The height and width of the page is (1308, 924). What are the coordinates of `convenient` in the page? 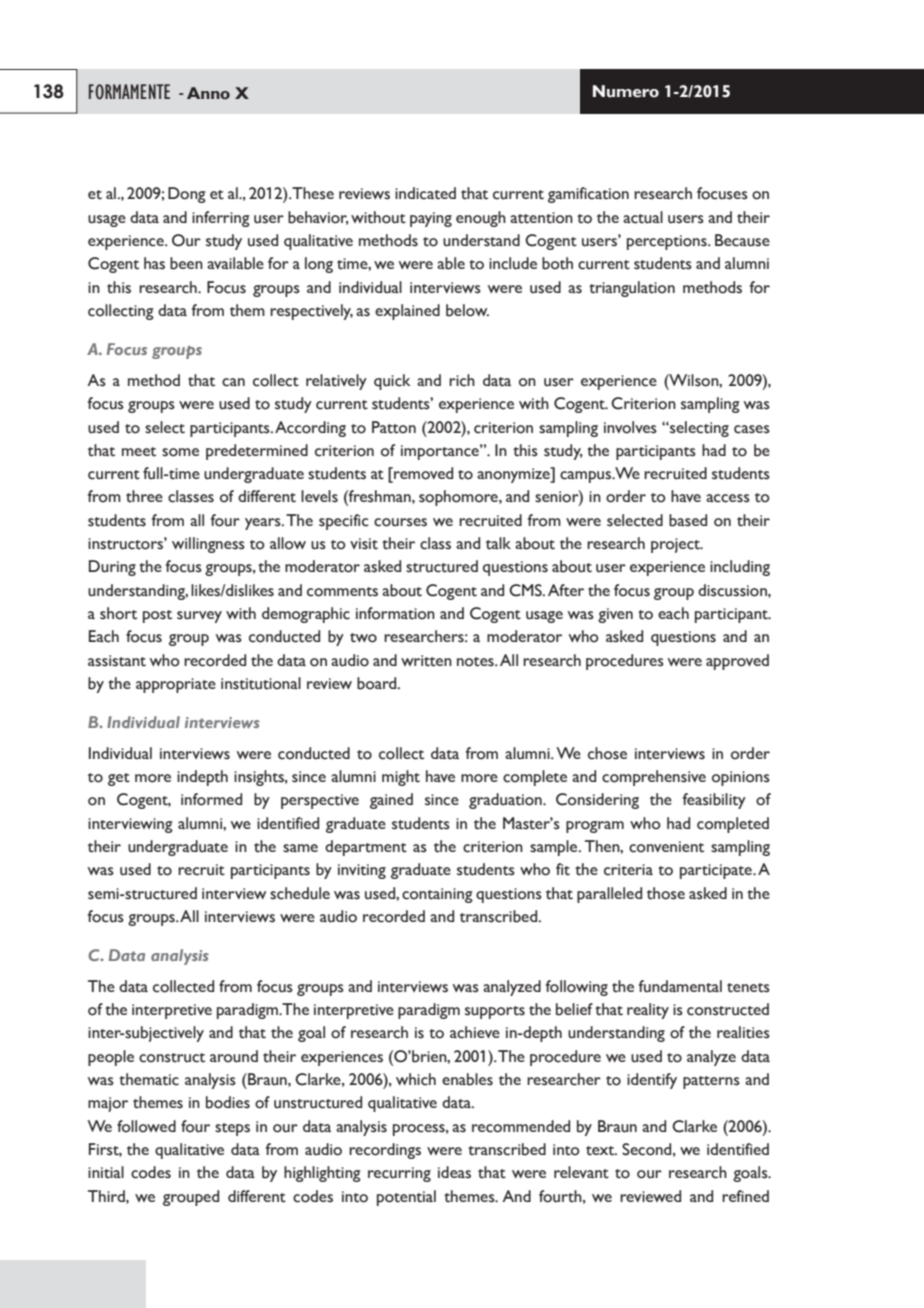 It's located at (666, 847).
